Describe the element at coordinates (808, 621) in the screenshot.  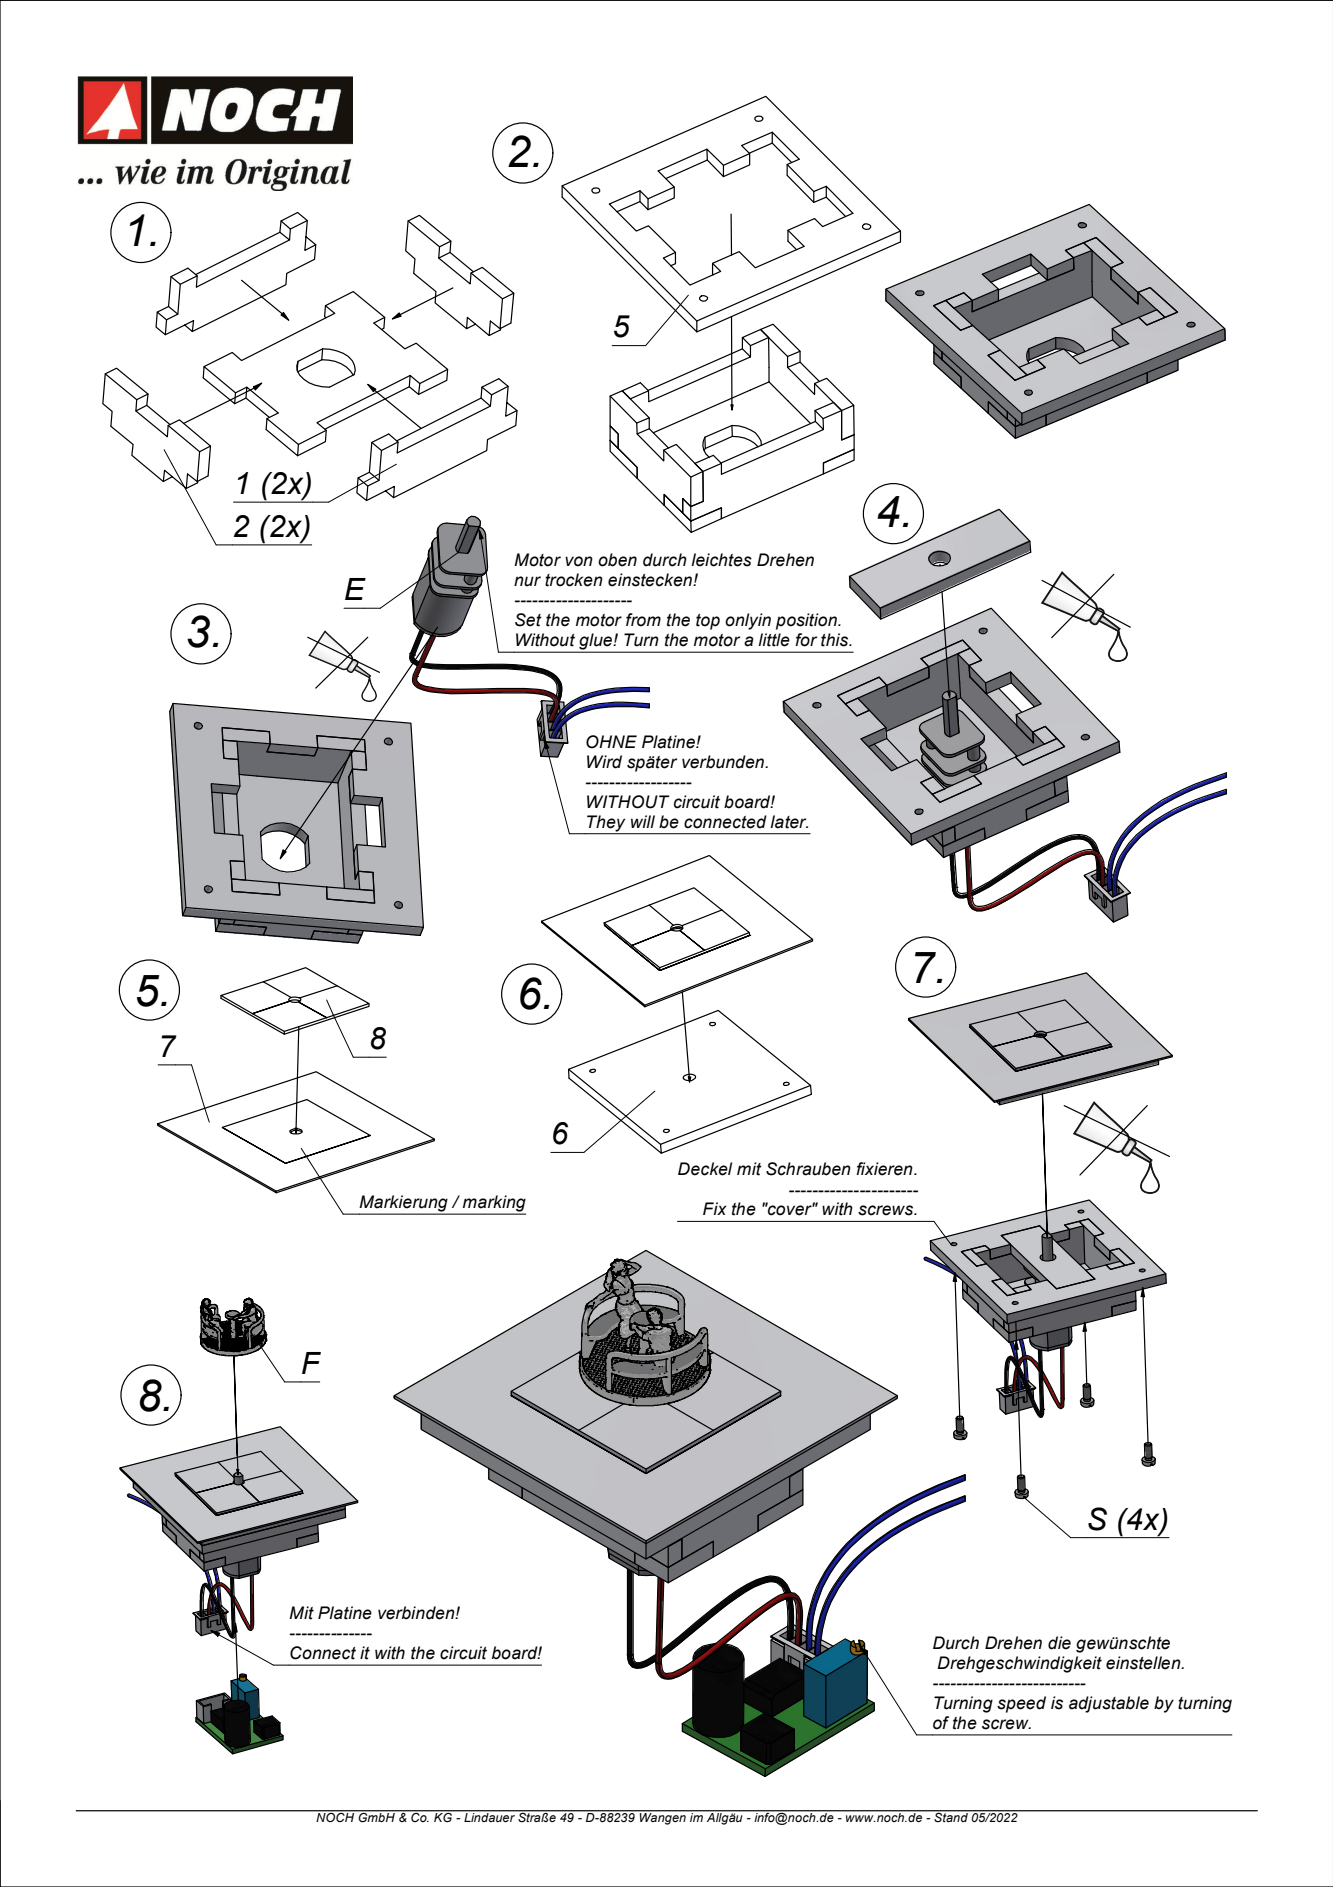
I see `position` at that location.
